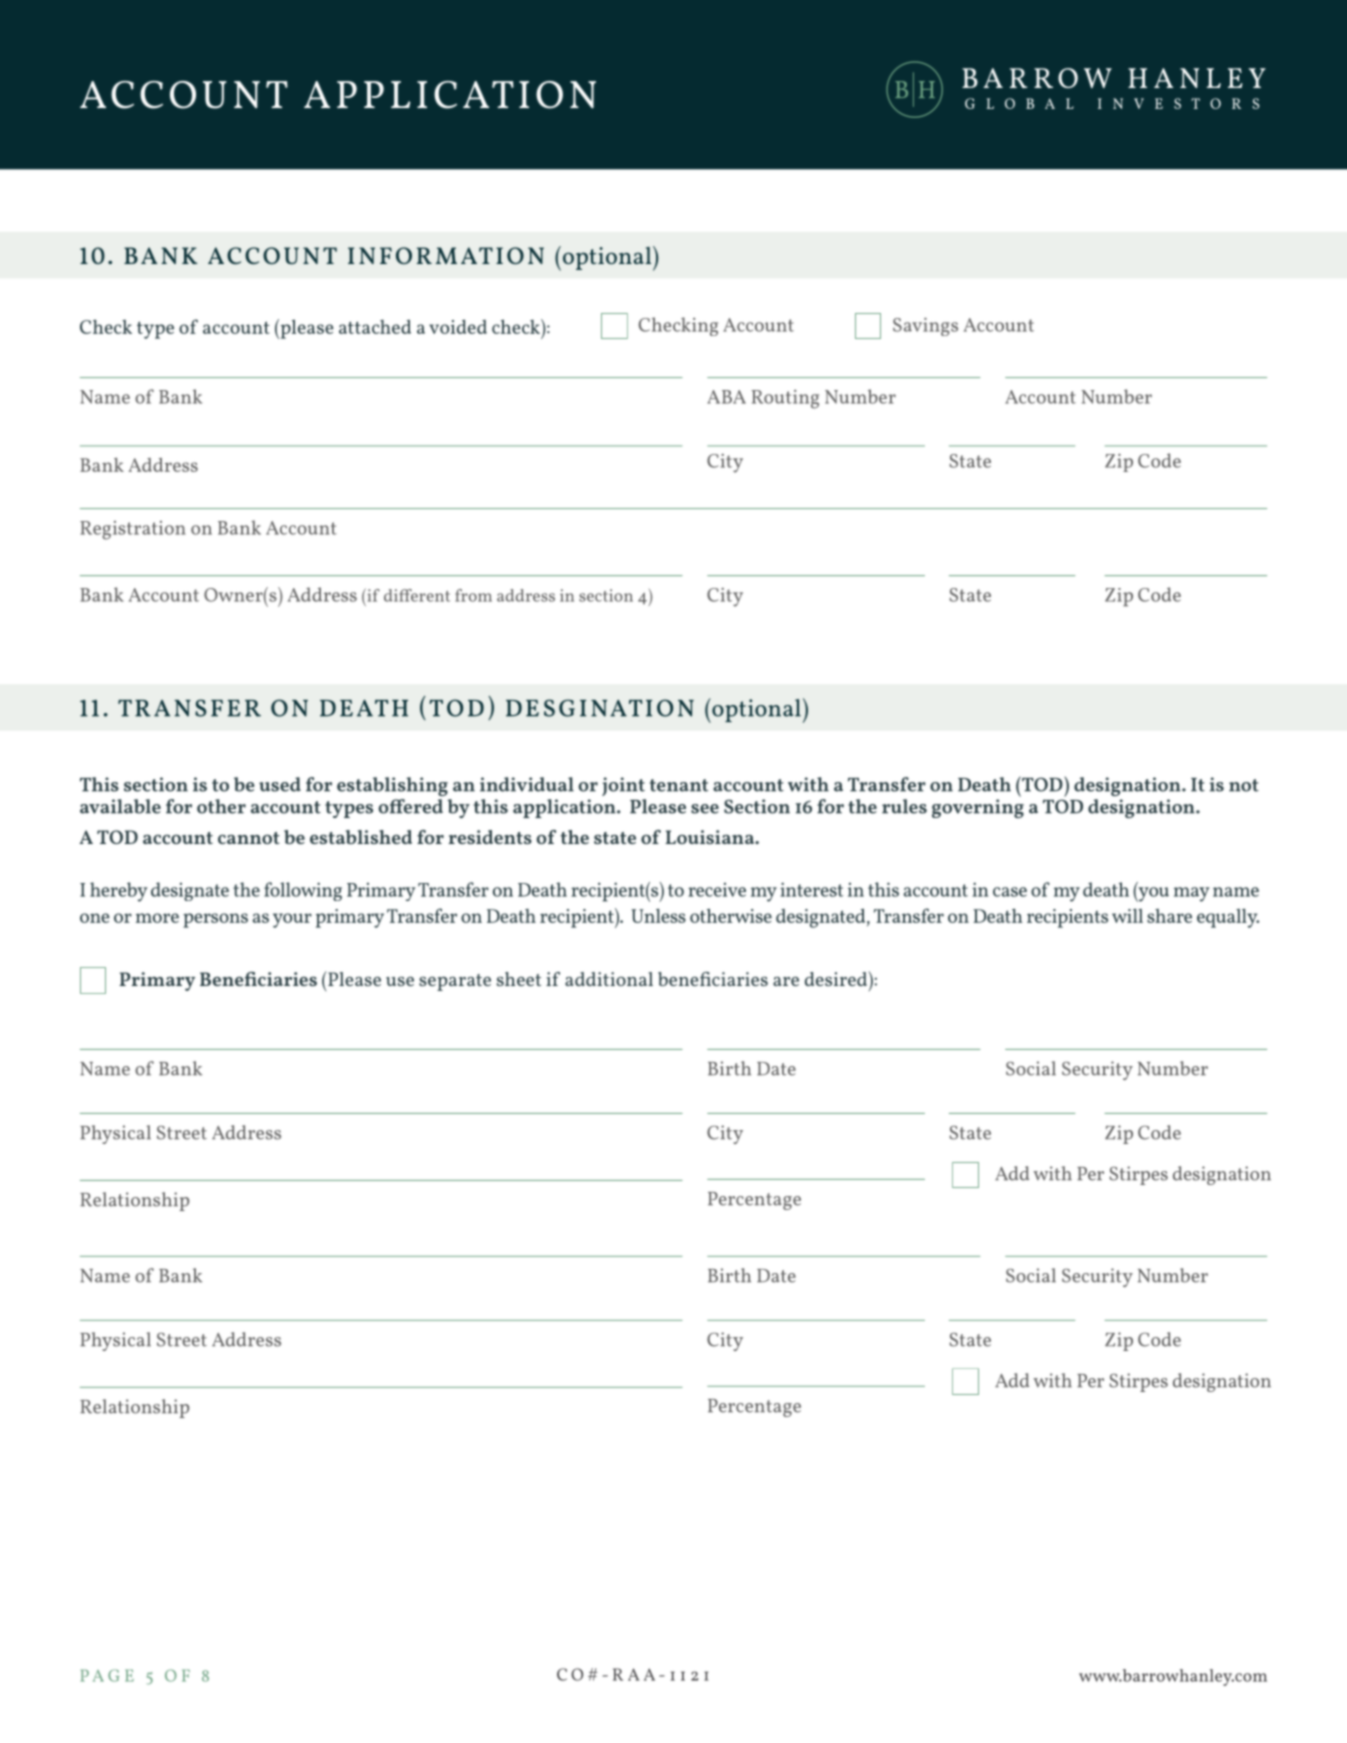 The width and height of the document is (1347, 1743). What do you see at coordinates (925, 327) in the document?
I see `Savings` at bounding box center [925, 327].
